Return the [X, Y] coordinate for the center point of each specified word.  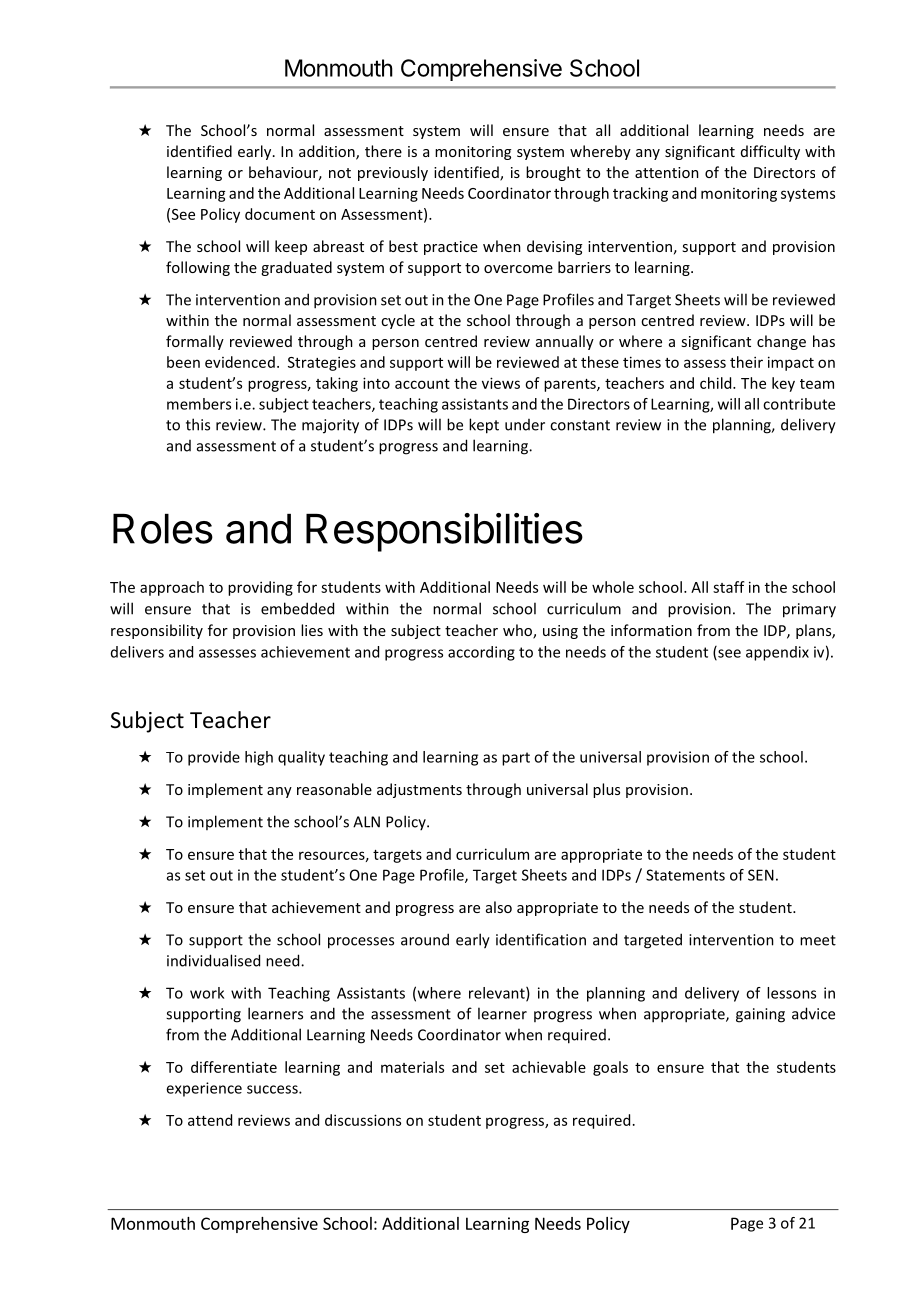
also [499, 907]
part [516, 759]
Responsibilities [444, 532]
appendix [777, 653]
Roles [163, 529]
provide [214, 758]
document [280, 214]
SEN [761, 875]
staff [729, 587]
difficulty [770, 152]
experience [204, 1089]
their [746, 362]
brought [553, 173]
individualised [213, 960]
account [422, 384]
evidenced [240, 362]
